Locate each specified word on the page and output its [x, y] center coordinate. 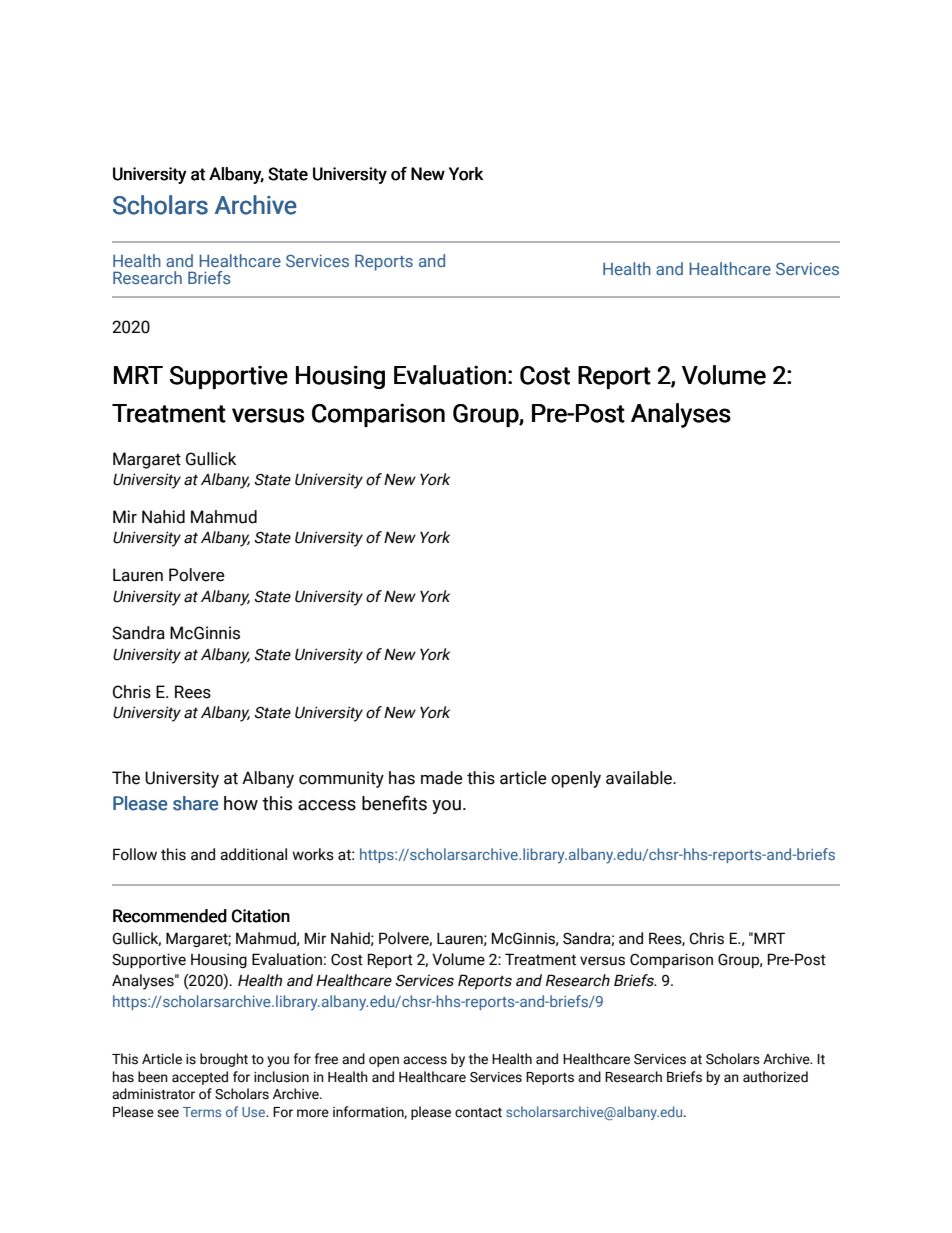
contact [478, 1113]
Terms [202, 1112]
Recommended [170, 916]
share [195, 803]
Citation [261, 916]
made [442, 778]
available [640, 778]
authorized [775, 1077]
